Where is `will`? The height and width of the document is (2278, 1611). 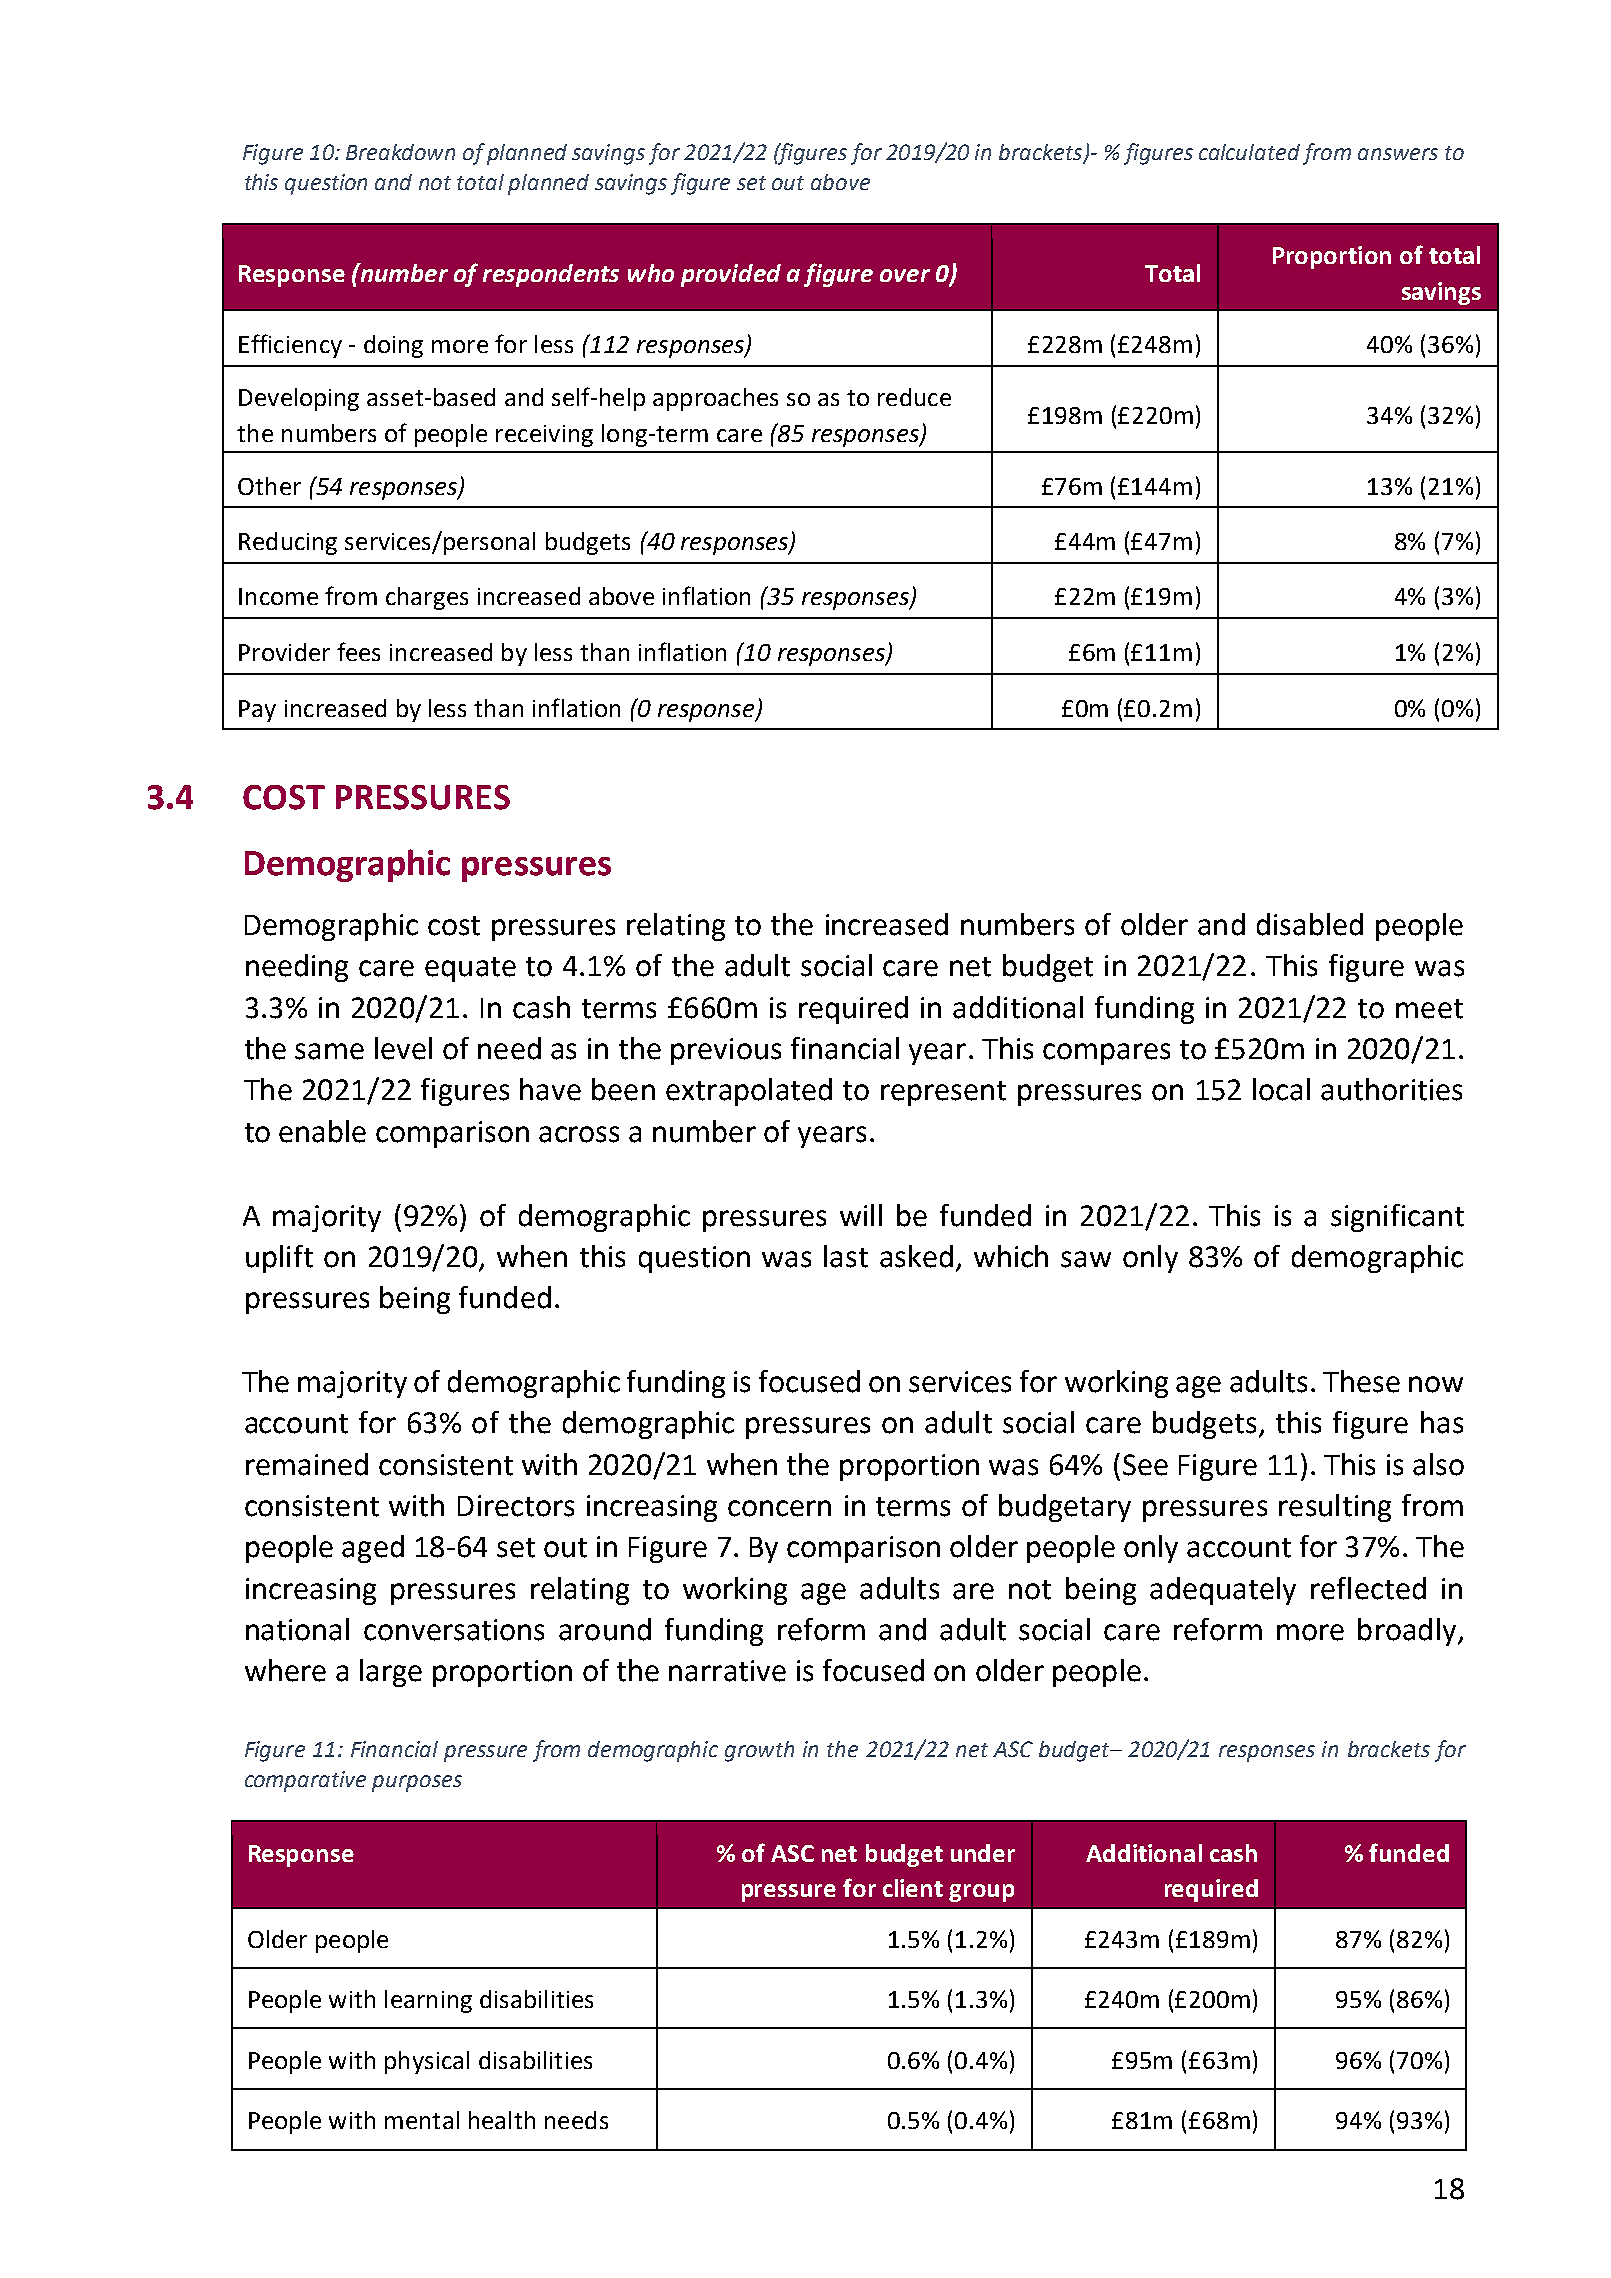 will is located at coordinates (861, 1215).
